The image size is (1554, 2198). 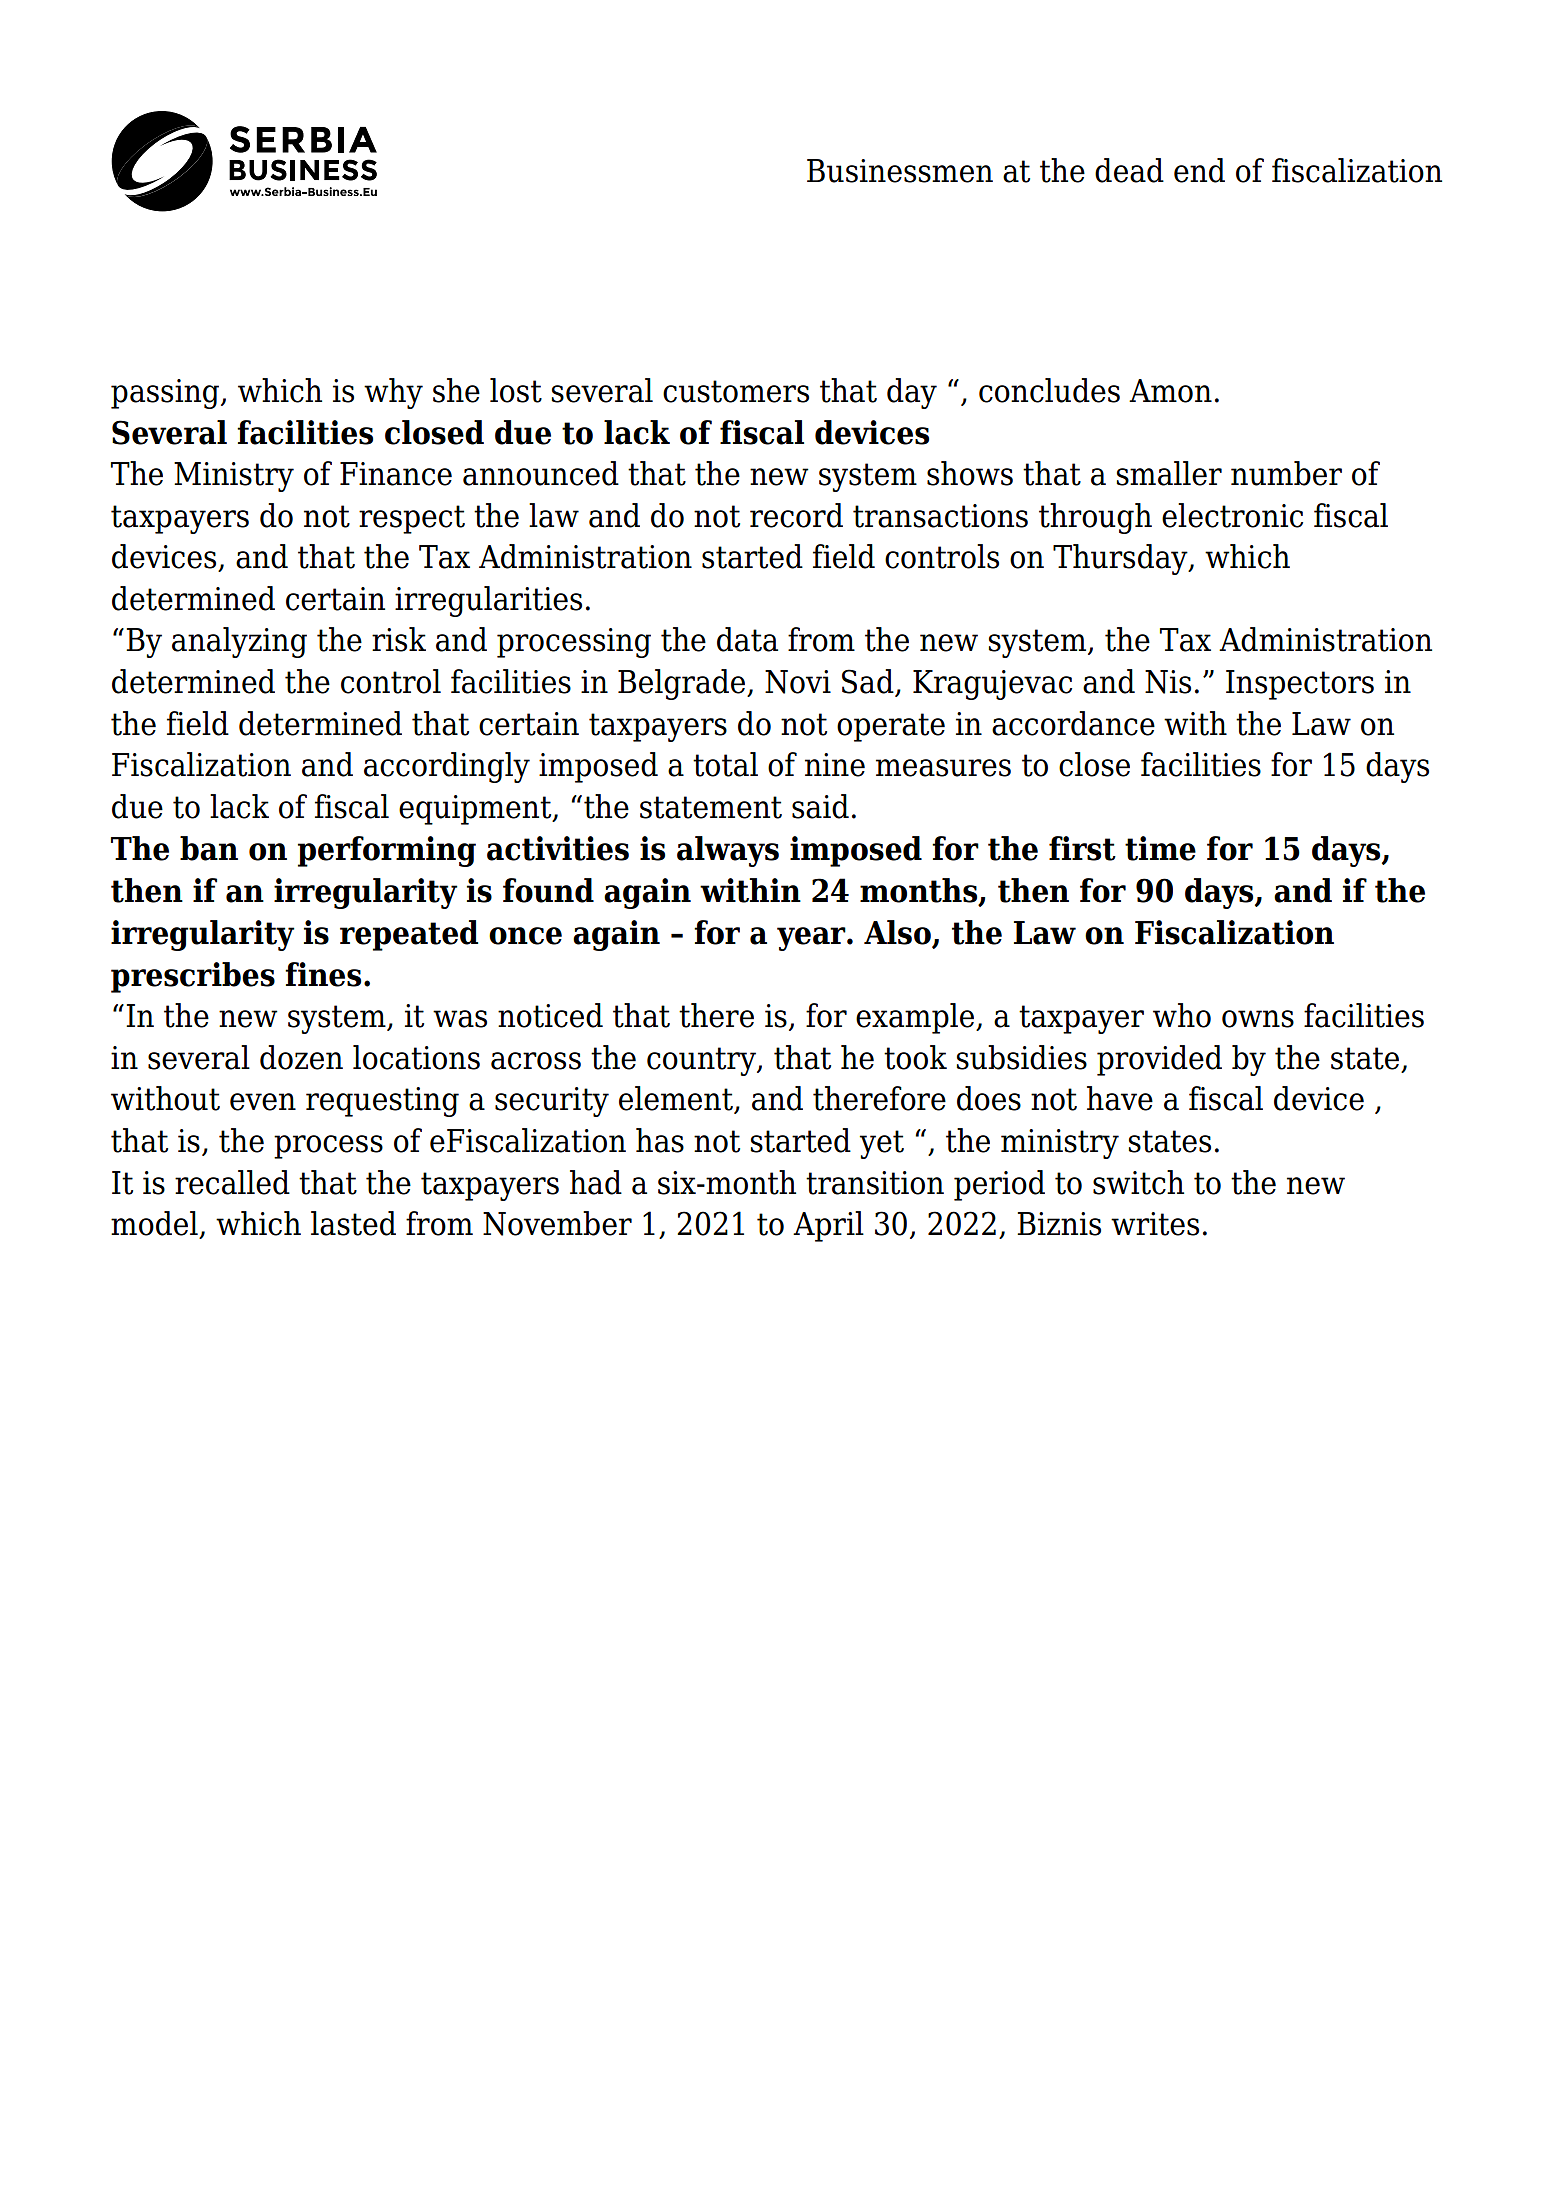 What do you see at coordinates (900, 171) in the screenshot?
I see `Businessmen` at bounding box center [900, 171].
